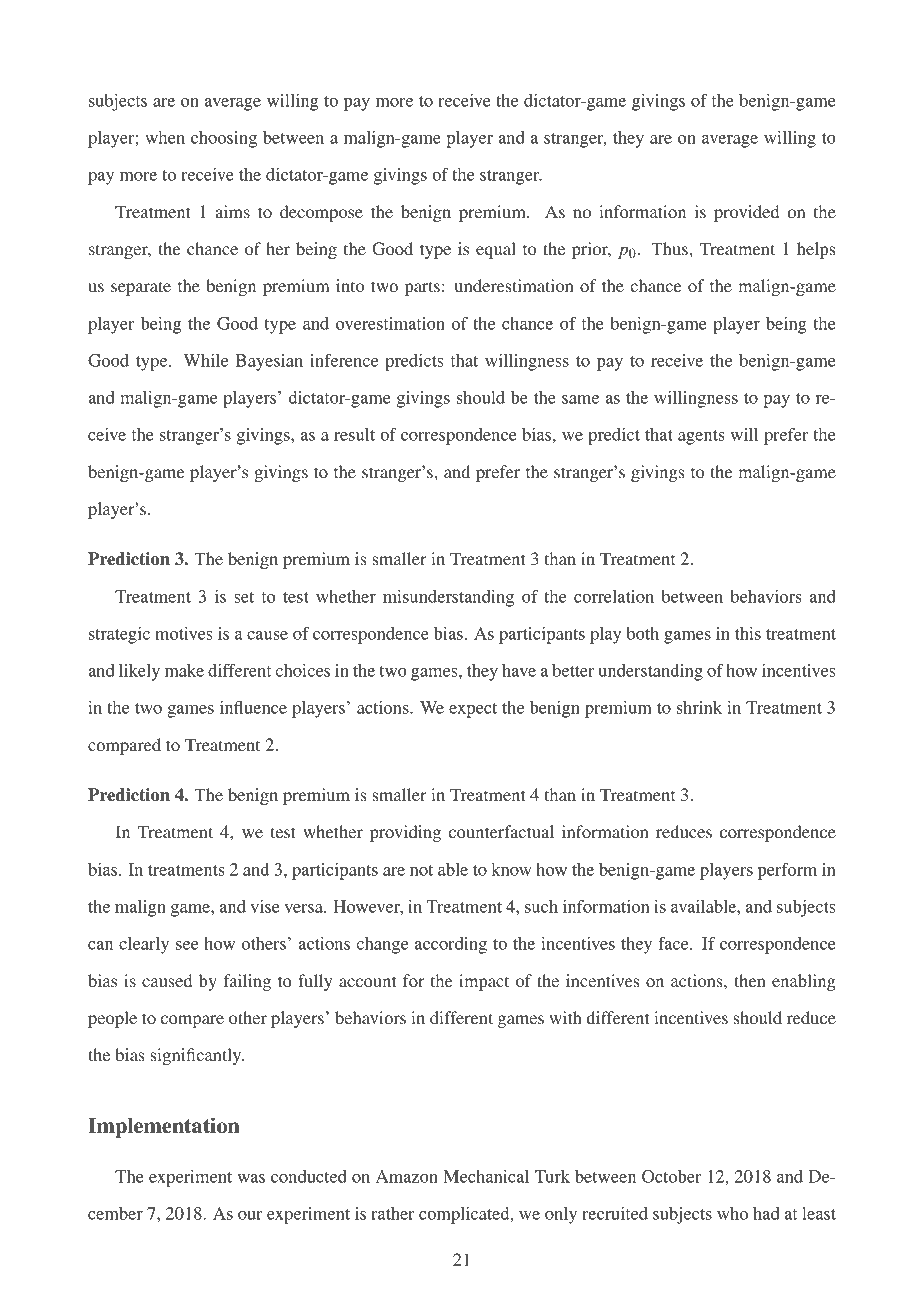  What do you see at coordinates (251, 1178) in the screenshot?
I see `was` at bounding box center [251, 1178].
